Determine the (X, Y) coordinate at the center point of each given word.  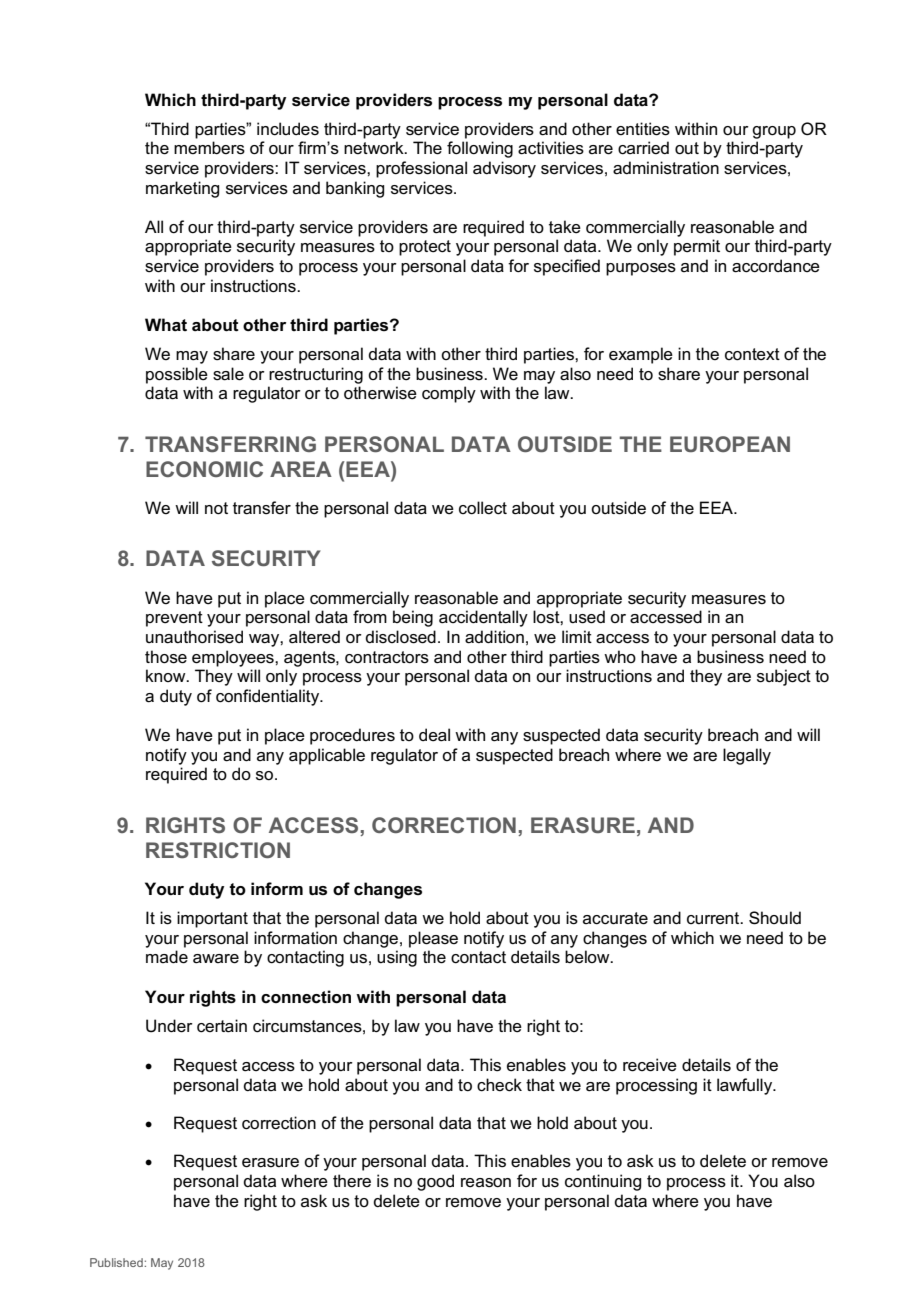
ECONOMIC (204, 469)
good (435, 1182)
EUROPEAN (730, 444)
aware (216, 959)
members (209, 148)
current (714, 918)
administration (666, 168)
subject (784, 677)
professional (421, 169)
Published (117, 1262)
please (433, 939)
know (167, 675)
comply (449, 394)
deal (434, 735)
